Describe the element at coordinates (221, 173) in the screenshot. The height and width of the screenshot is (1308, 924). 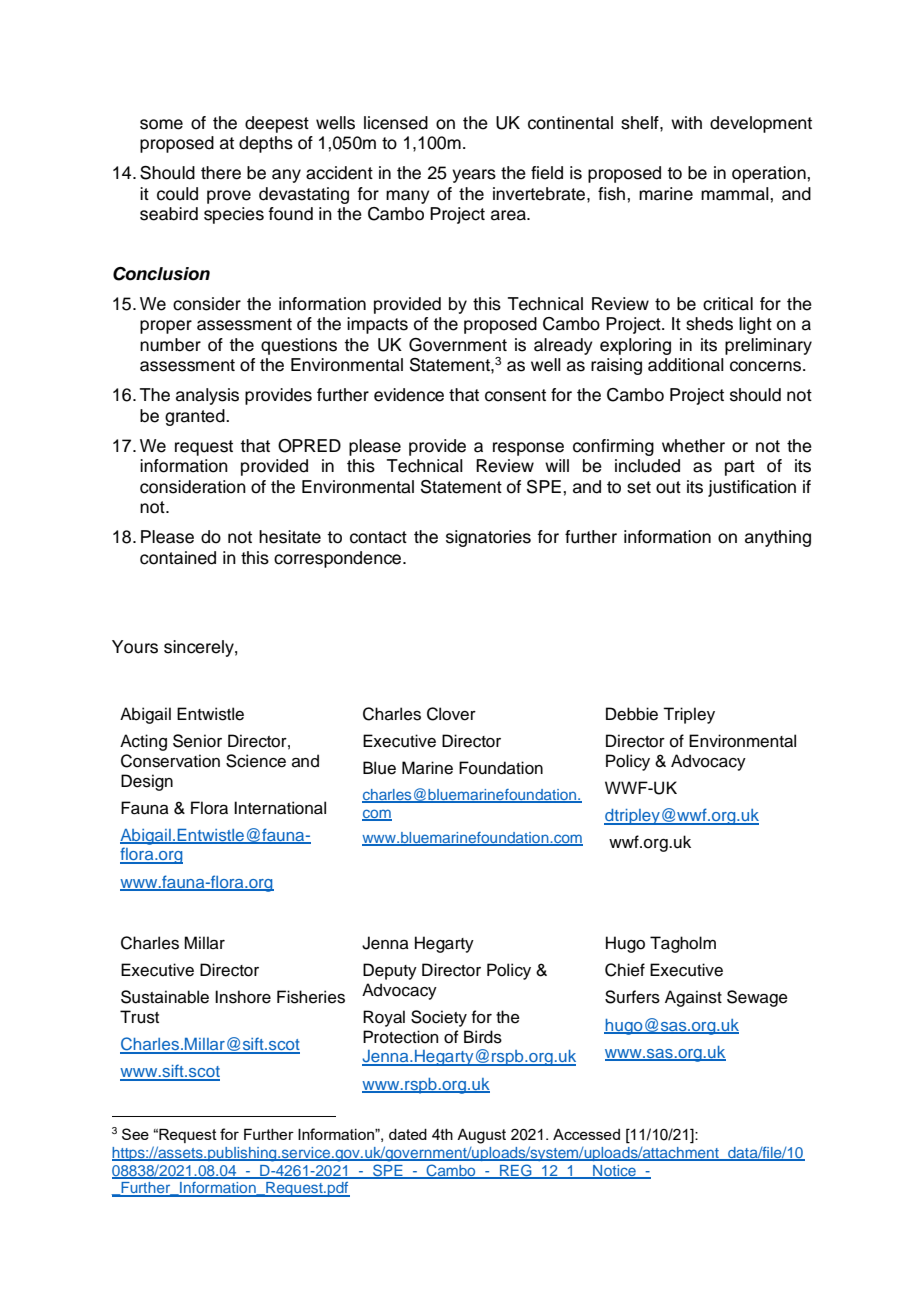
I see `there` at that location.
